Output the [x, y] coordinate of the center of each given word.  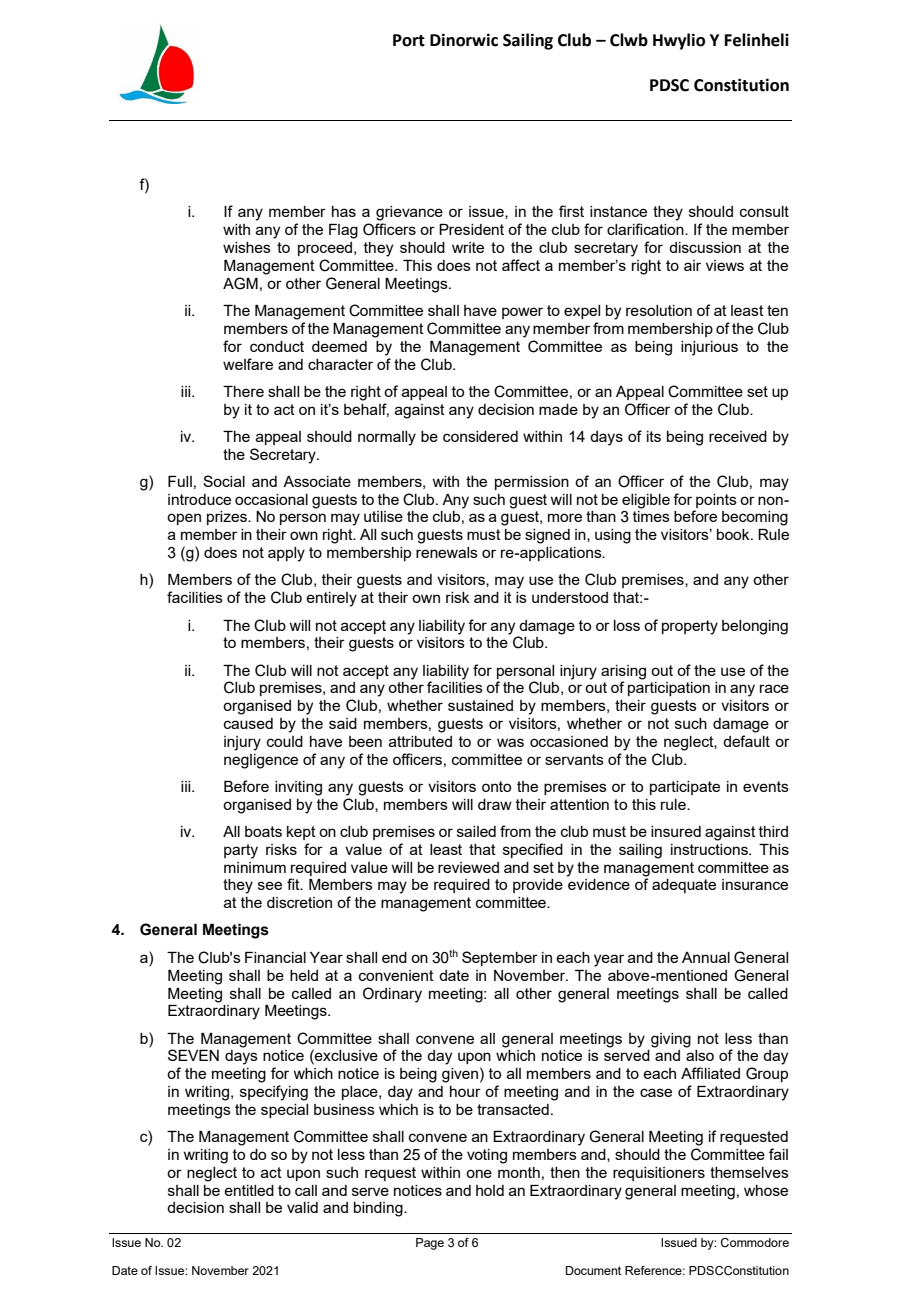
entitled [249, 1190]
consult [764, 211]
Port [409, 40]
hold [490, 1190]
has [344, 211]
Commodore [755, 1242]
